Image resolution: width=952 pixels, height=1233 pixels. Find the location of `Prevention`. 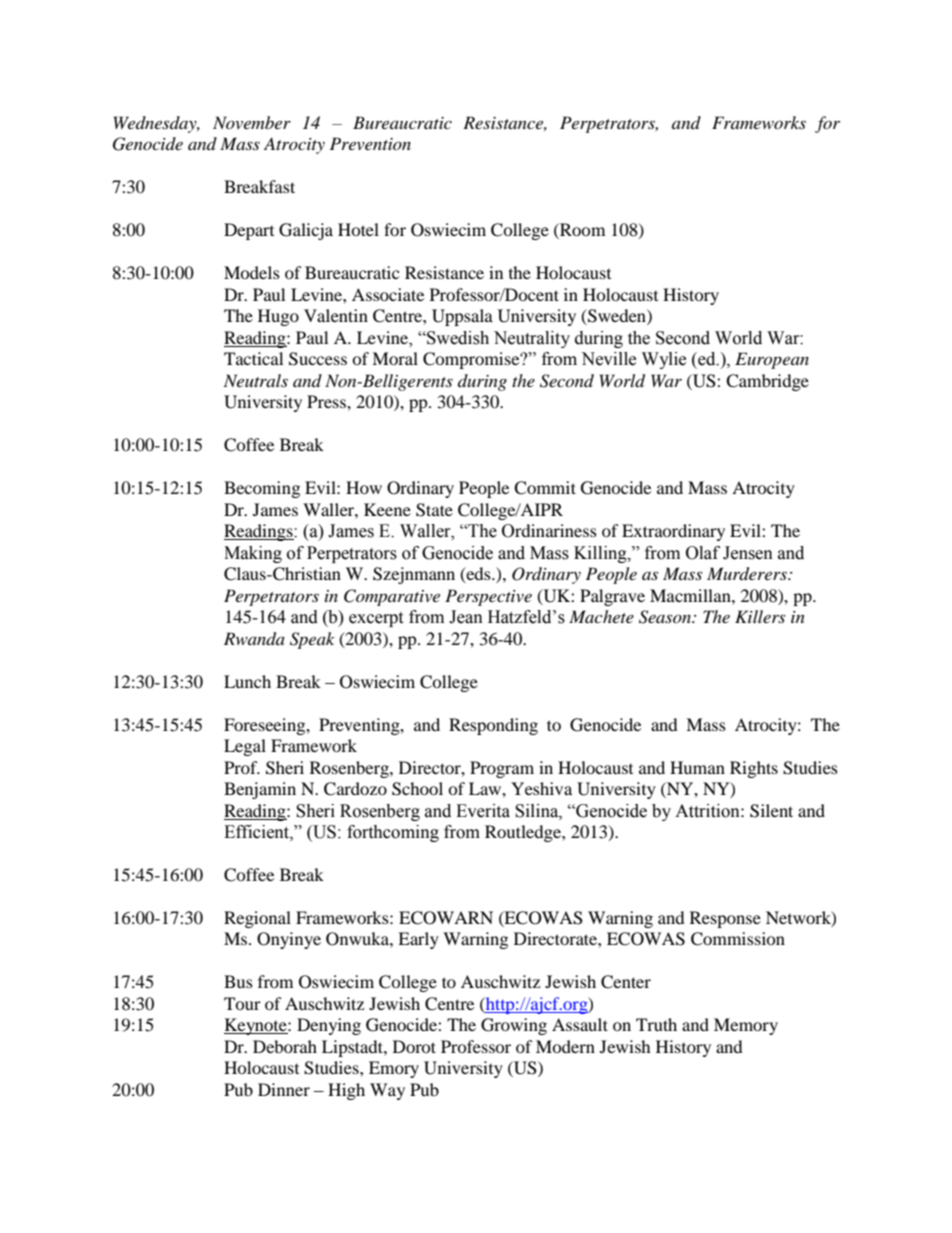

Prevention is located at coordinates (370, 143).
